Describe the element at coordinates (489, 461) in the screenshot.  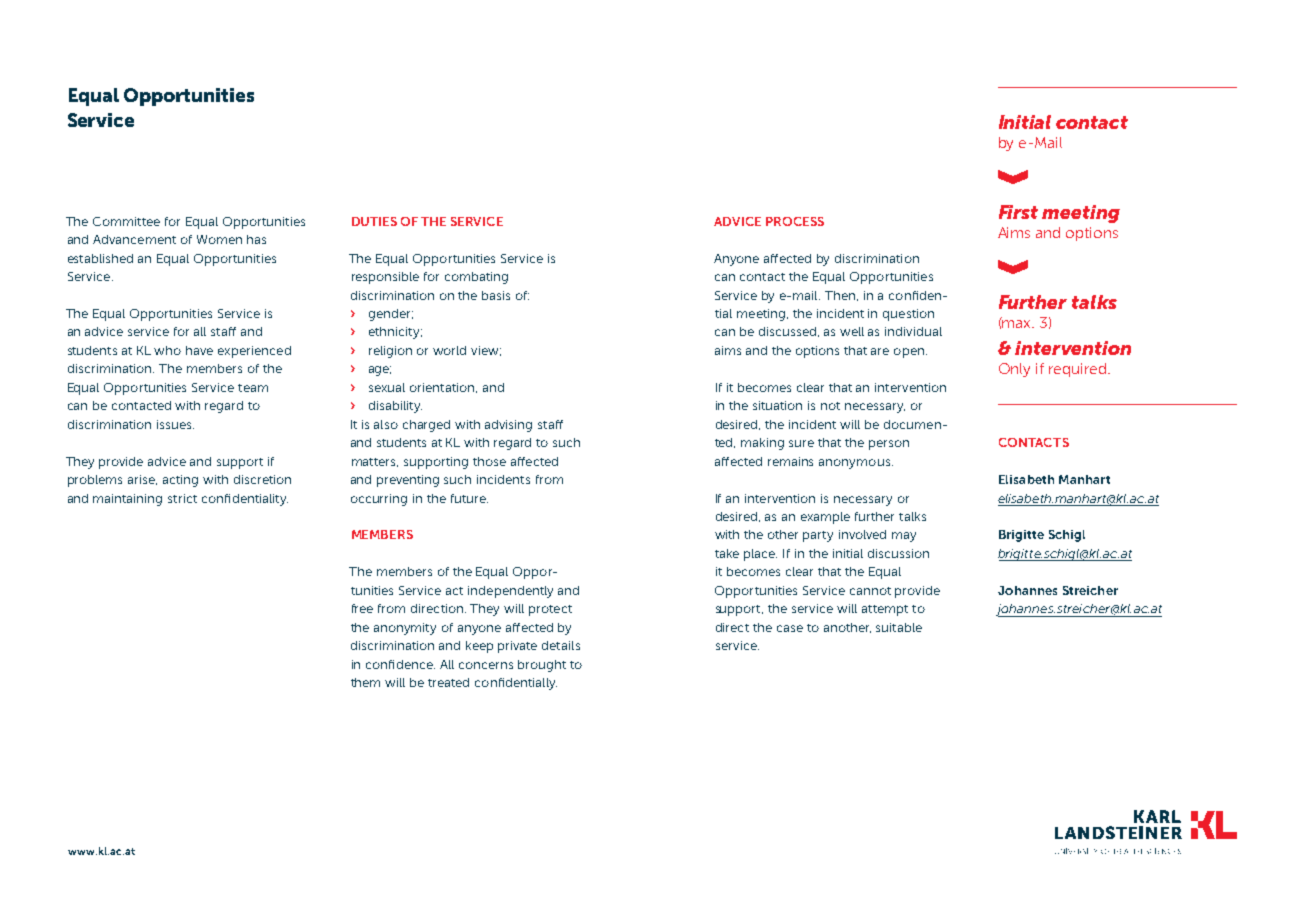
I see `those` at that location.
